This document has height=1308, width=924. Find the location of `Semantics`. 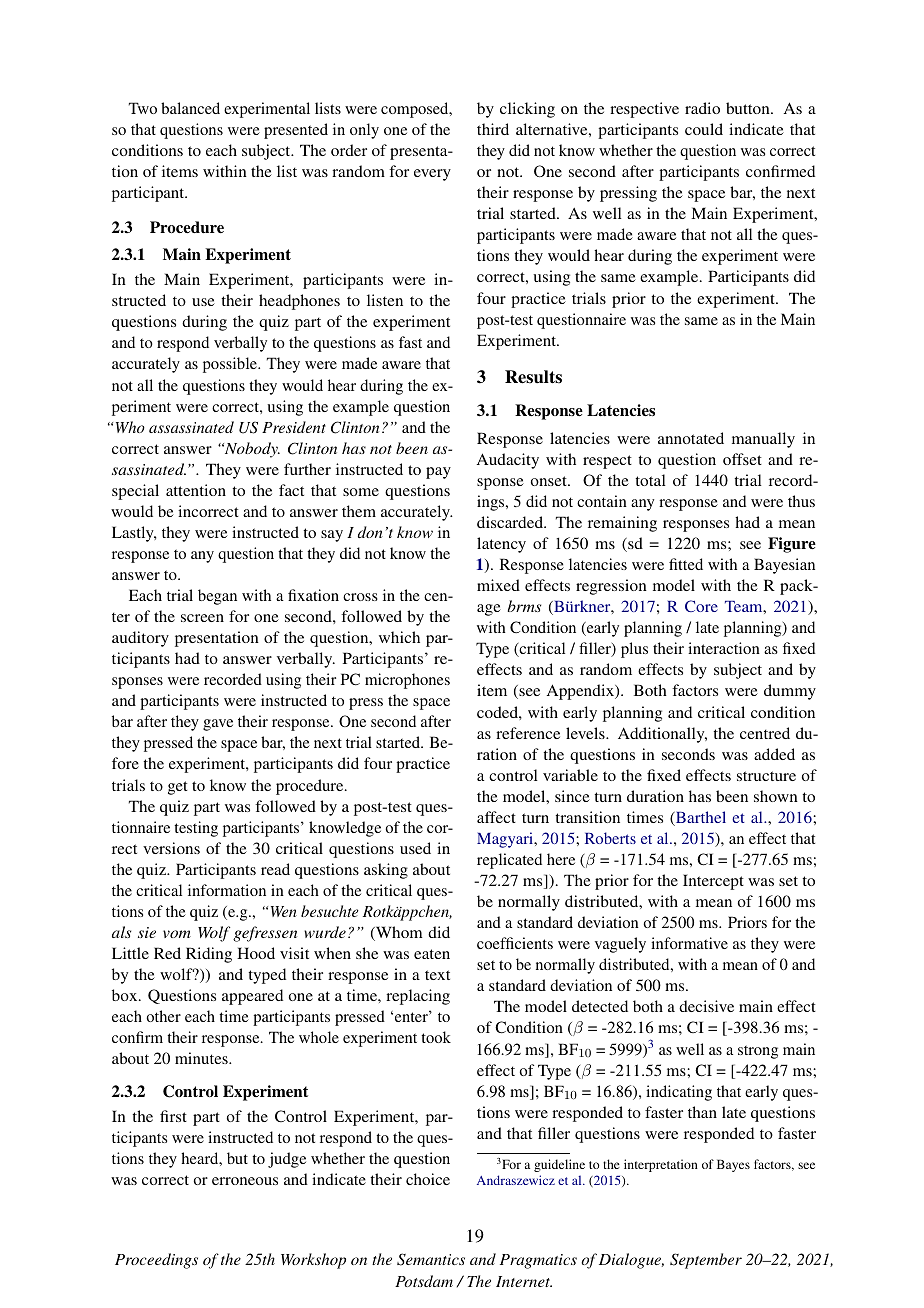

Semantics is located at coordinates (431, 1259).
